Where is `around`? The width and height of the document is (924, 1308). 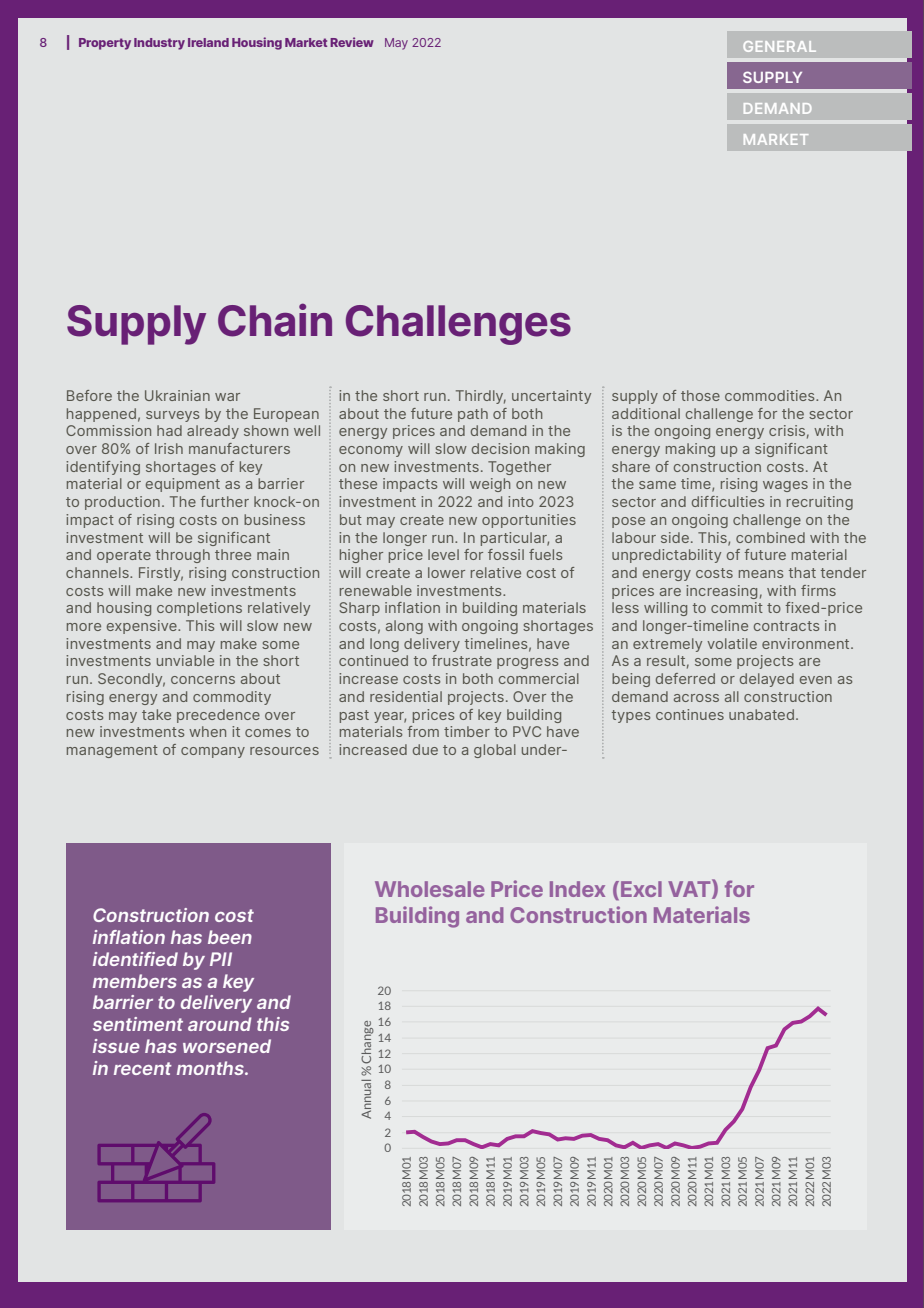
around is located at coordinates (220, 1024).
